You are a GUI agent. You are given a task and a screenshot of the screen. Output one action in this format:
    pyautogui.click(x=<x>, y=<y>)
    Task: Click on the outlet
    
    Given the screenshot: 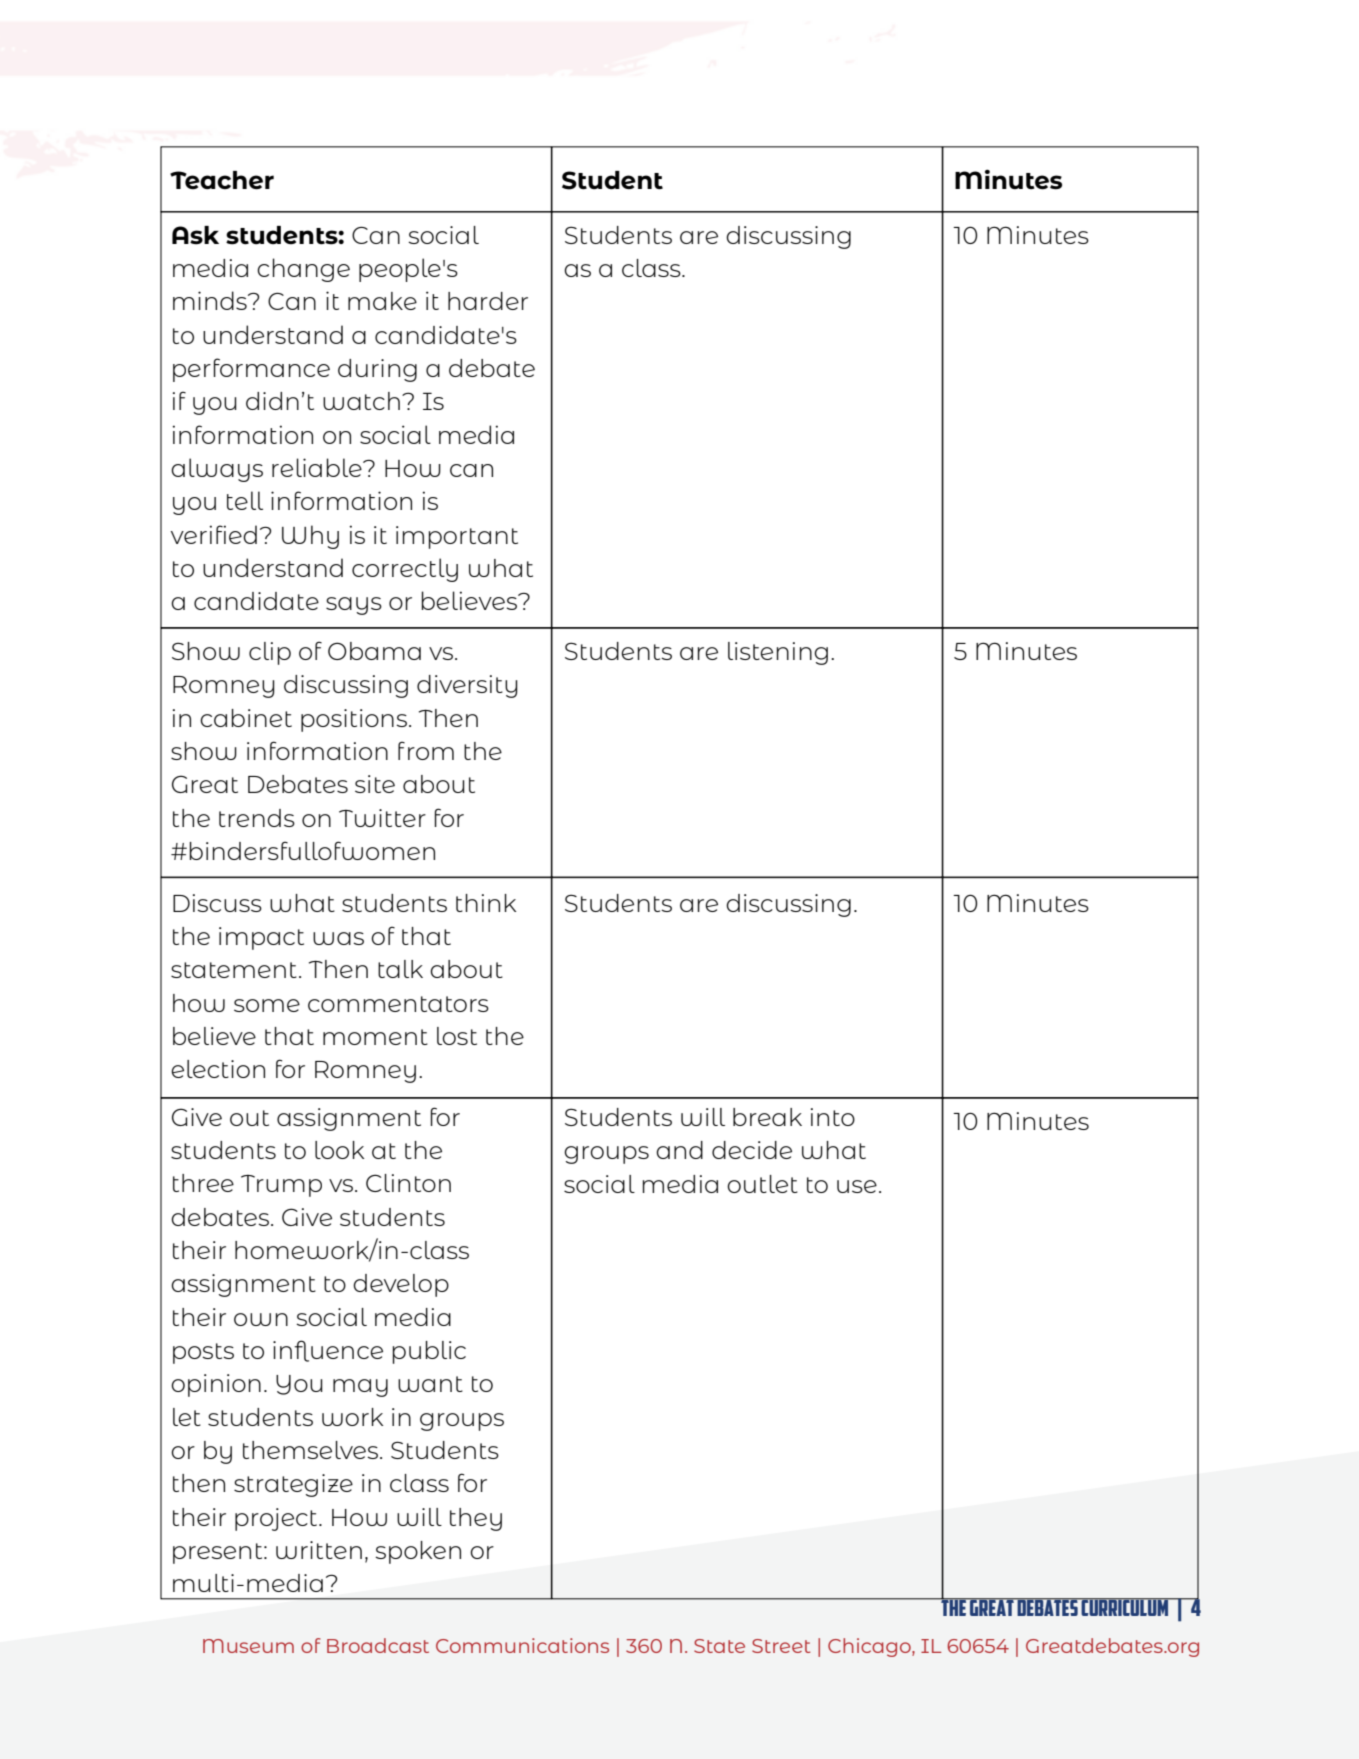 What is the action you would take?
    pyautogui.click(x=762, y=1184)
